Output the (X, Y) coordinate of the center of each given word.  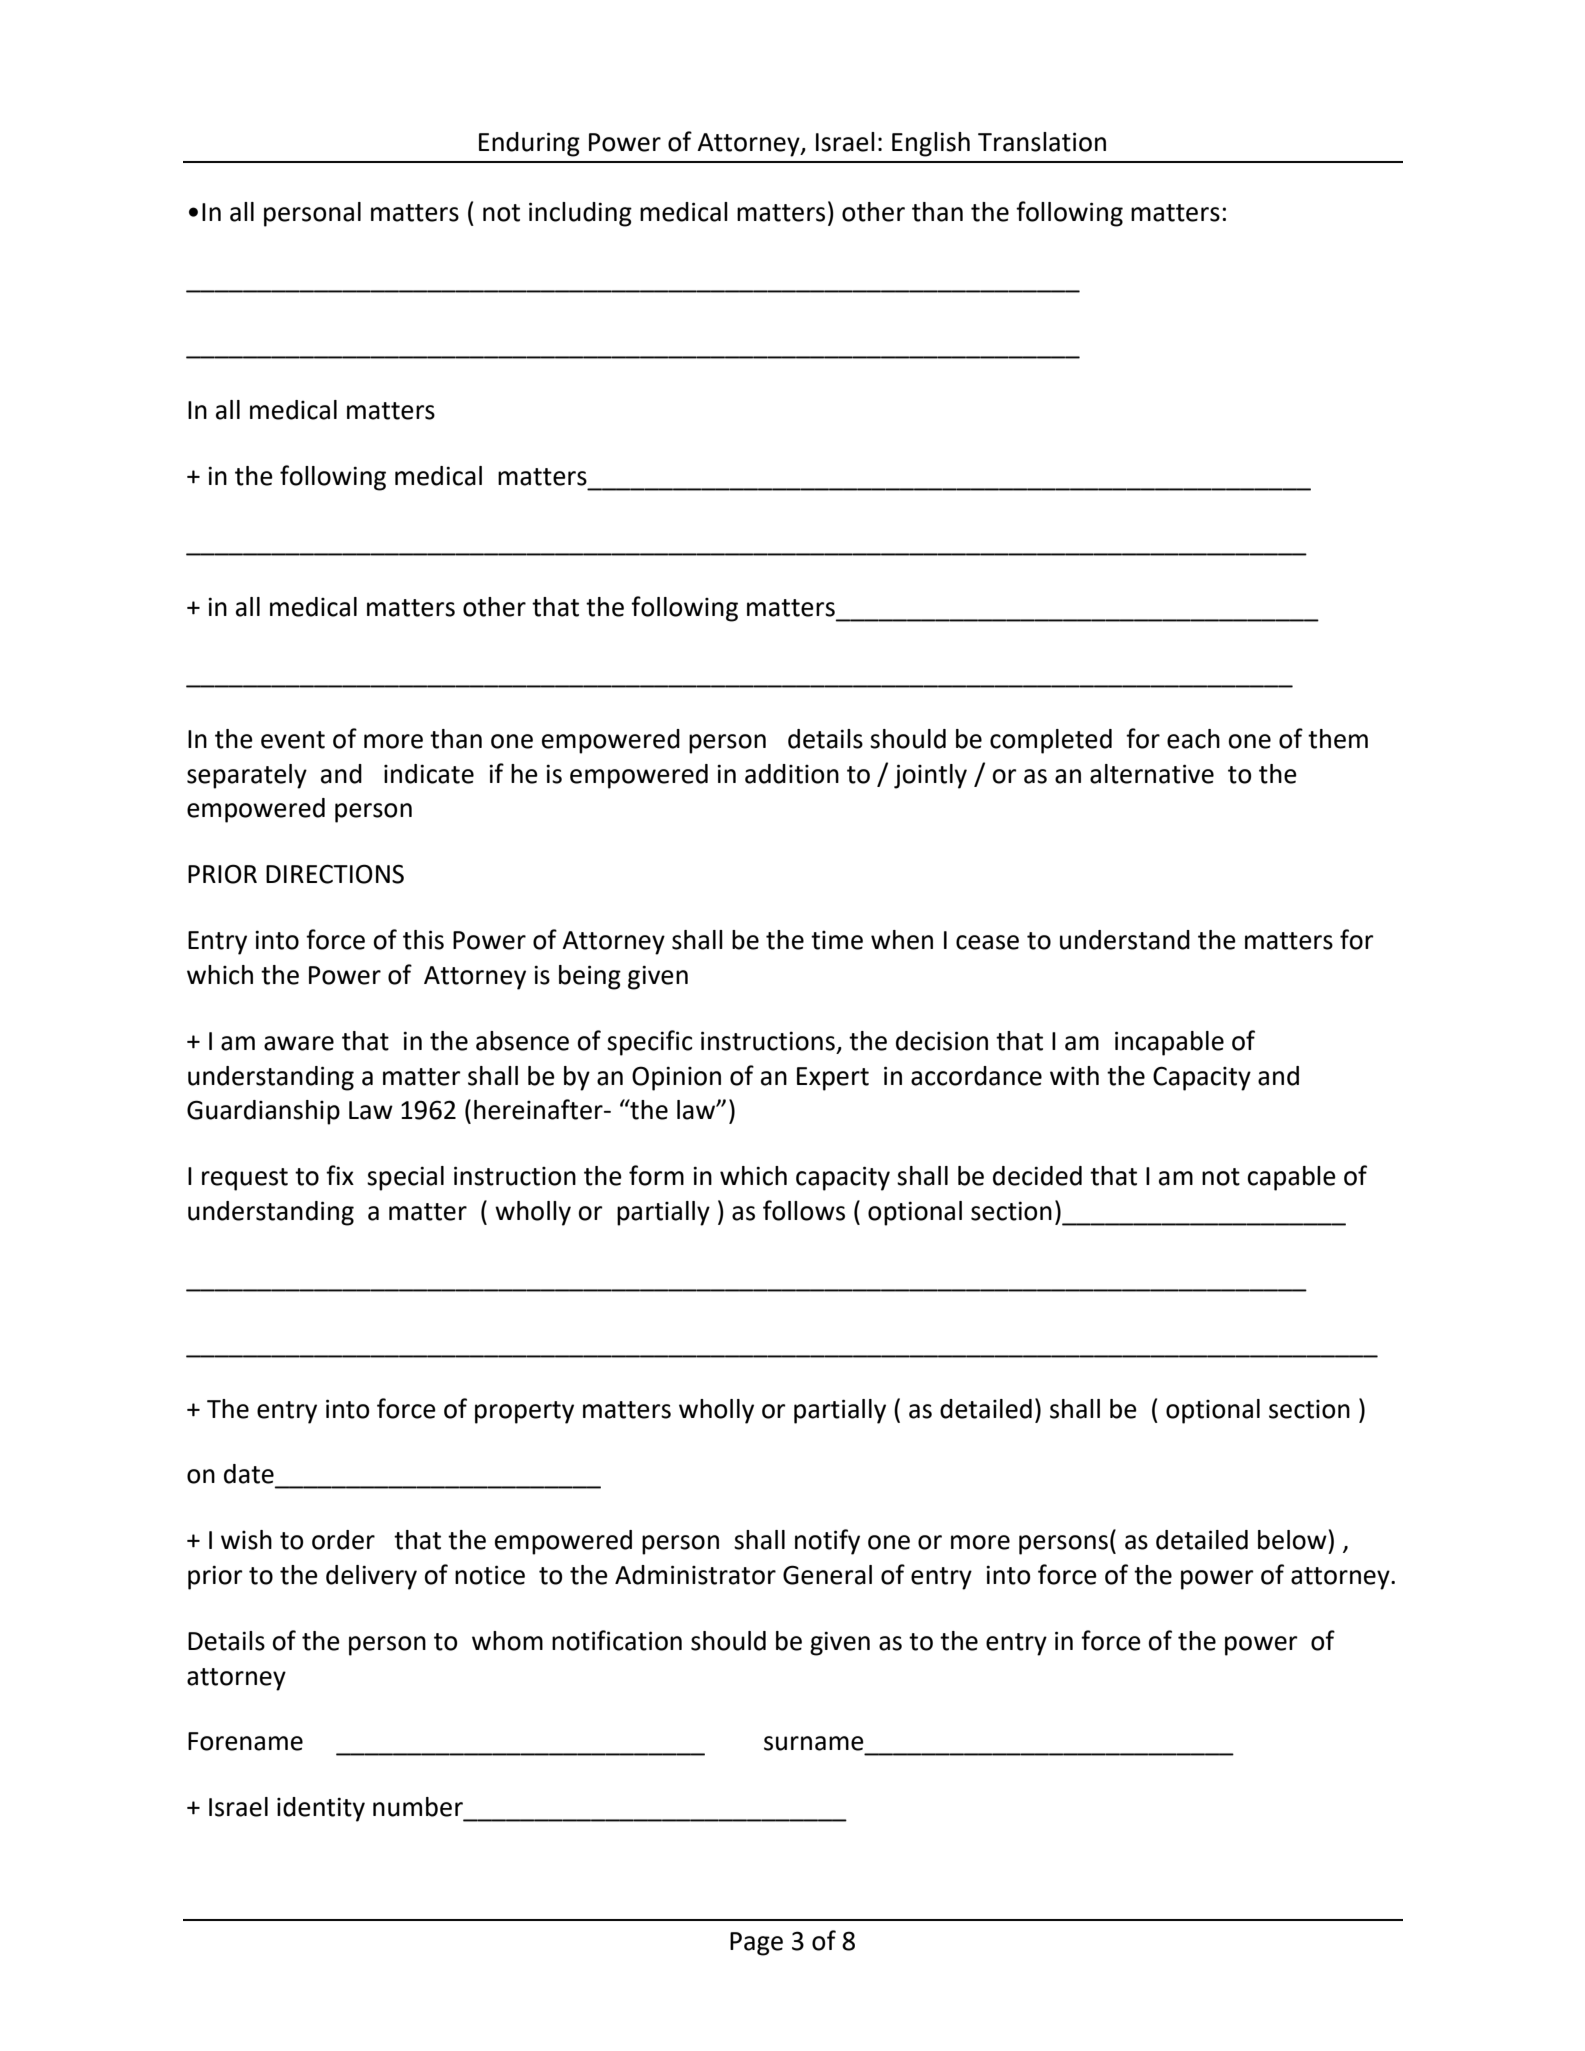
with (1074, 1076)
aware (299, 1043)
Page (756, 1944)
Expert (833, 1079)
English (931, 144)
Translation (1042, 142)
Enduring (529, 144)
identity (321, 1809)
